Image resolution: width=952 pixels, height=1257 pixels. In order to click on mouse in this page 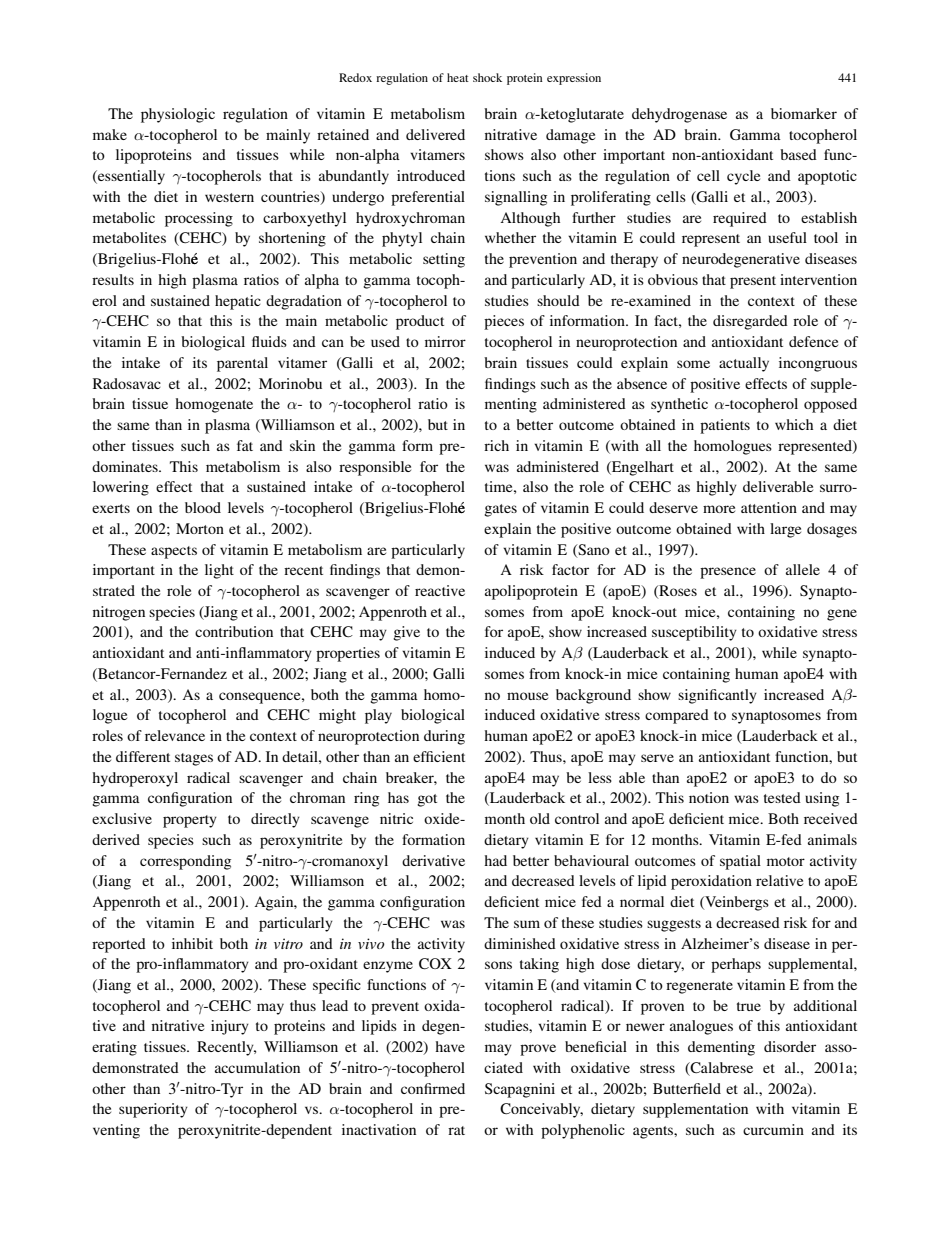, I will do `click(527, 696)`.
